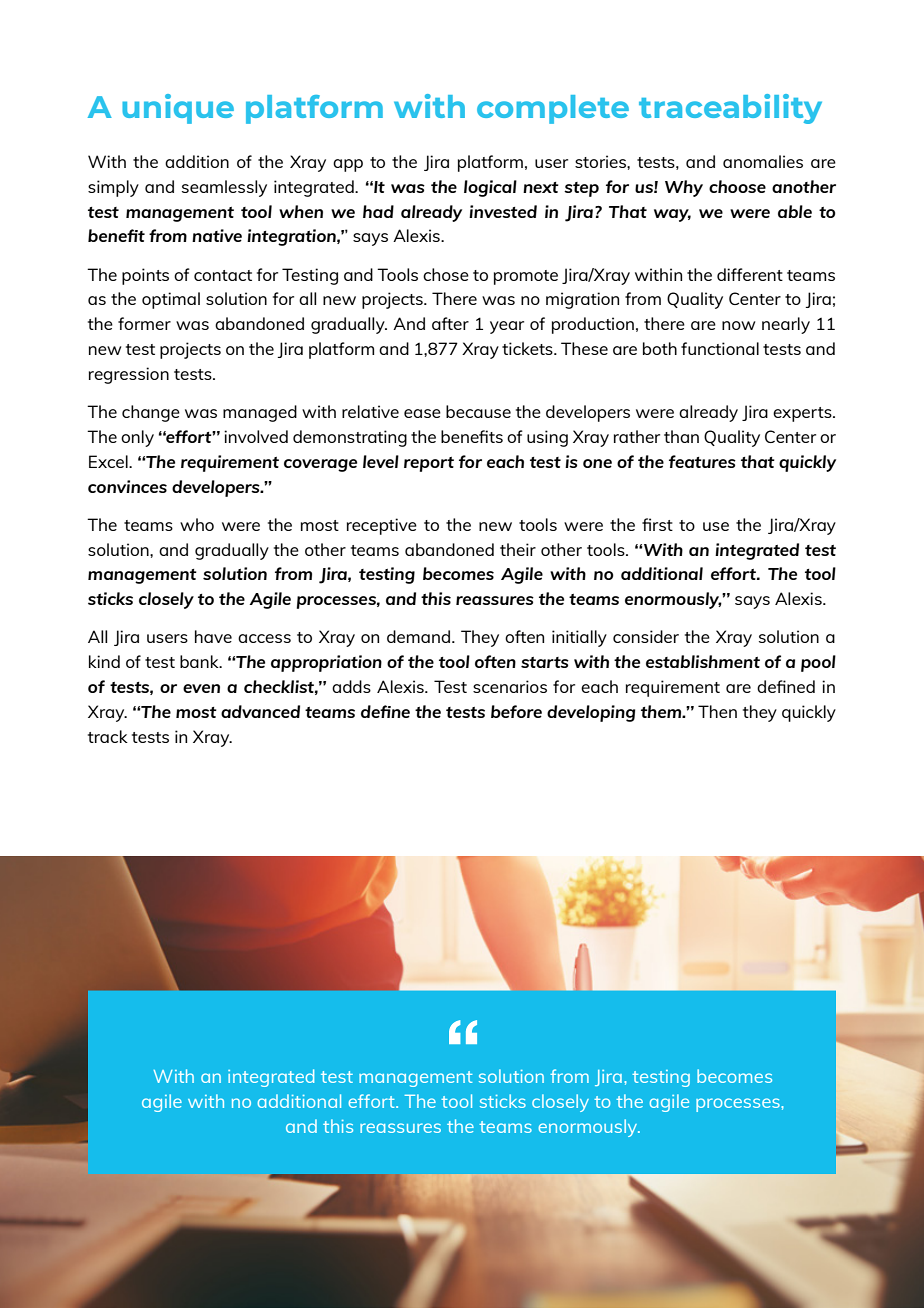 This screenshot has height=1308, width=924. What do you see at coordinates (178, 109) in the screenshot?
I see `unique` at bounding box center [178, 109].
